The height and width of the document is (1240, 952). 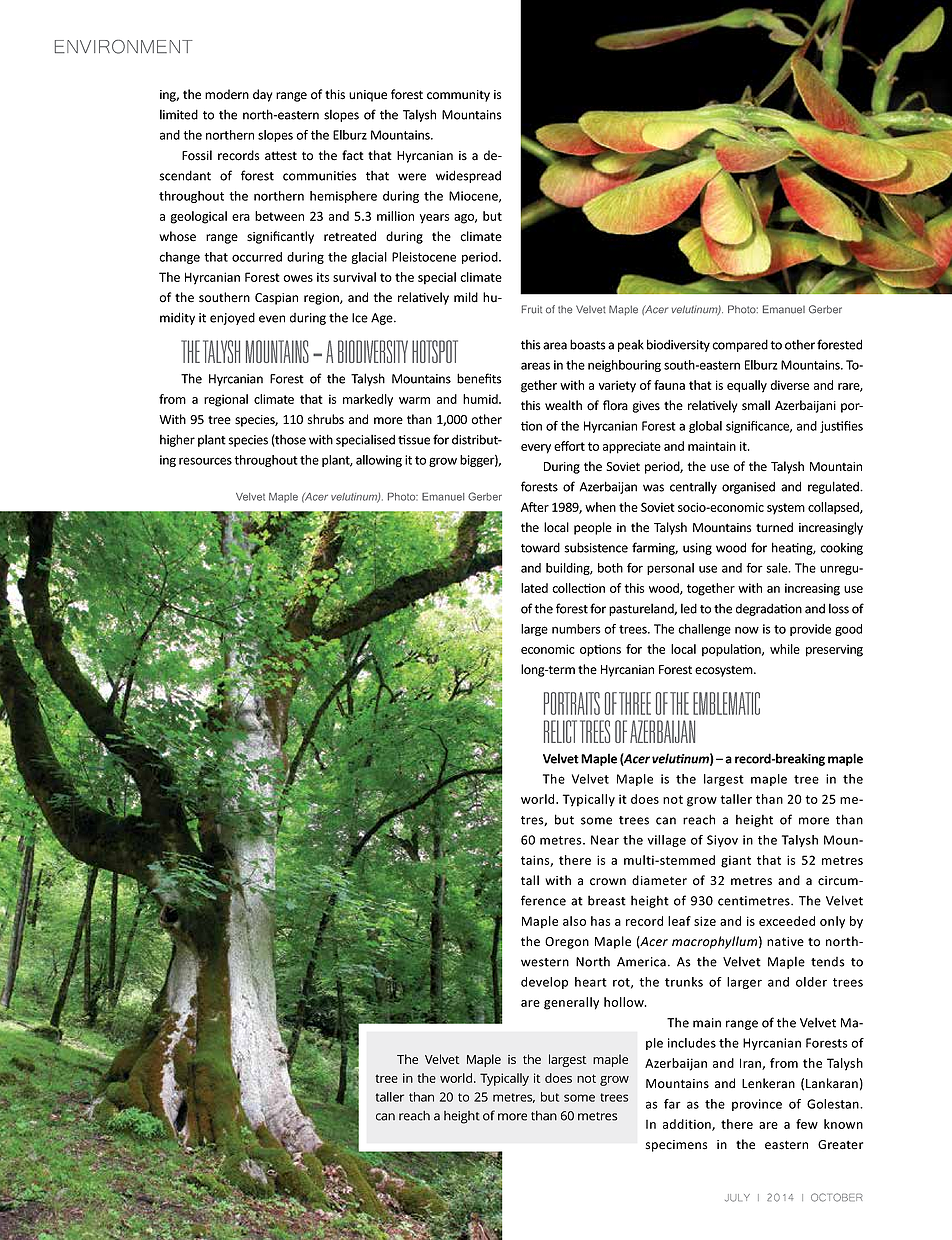 I want to click on modern, so click(x=227, y=94).
